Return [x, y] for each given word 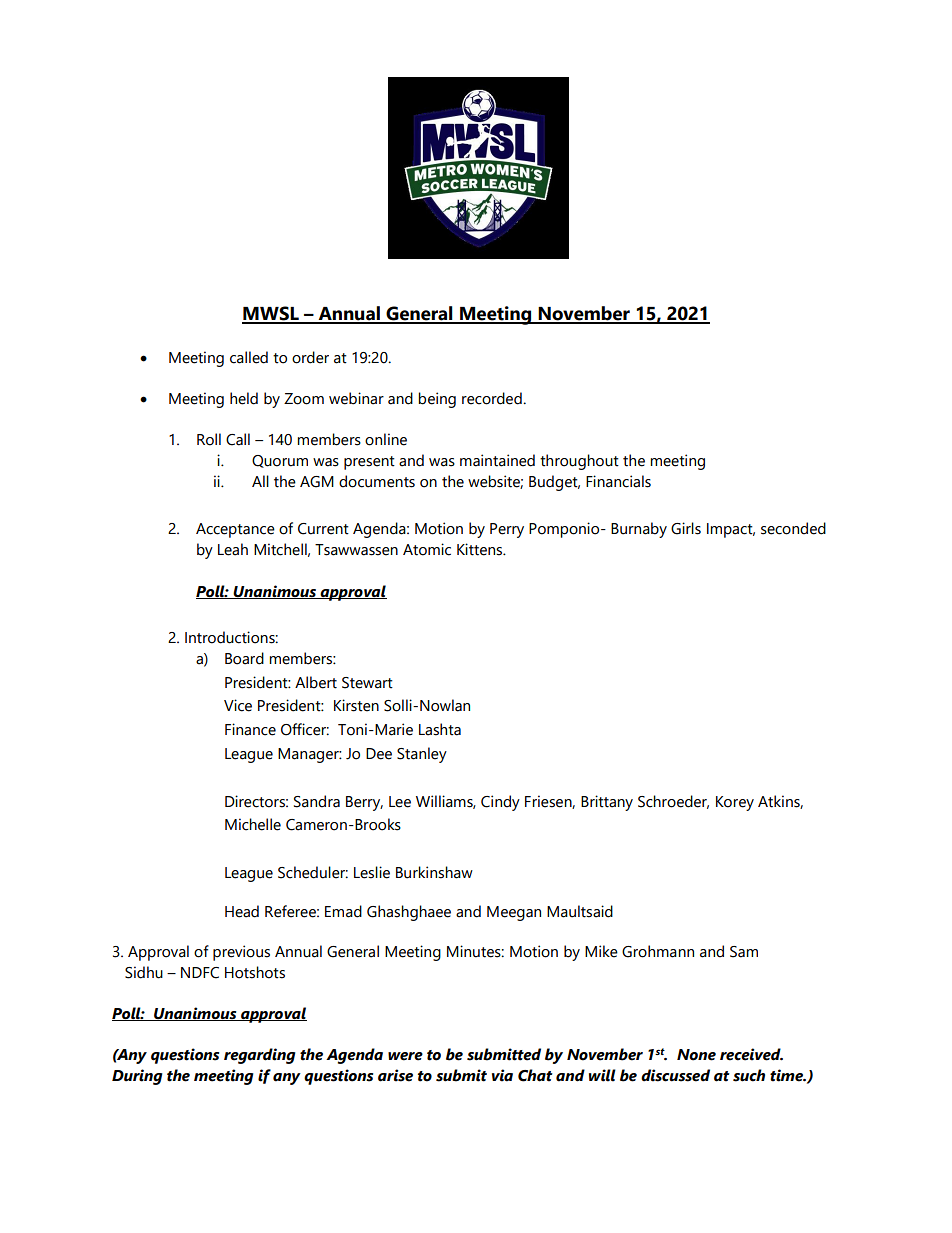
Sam [744, 952]
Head [242, 911]
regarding [260, 1056]
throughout [579, 462]
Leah [233, 549]
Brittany [607, 803]
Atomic [427, 549]
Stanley [422, 755]
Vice [238, 705]
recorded [493, 398]
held [244, 398]
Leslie [372, 872]
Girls [686, 528]
